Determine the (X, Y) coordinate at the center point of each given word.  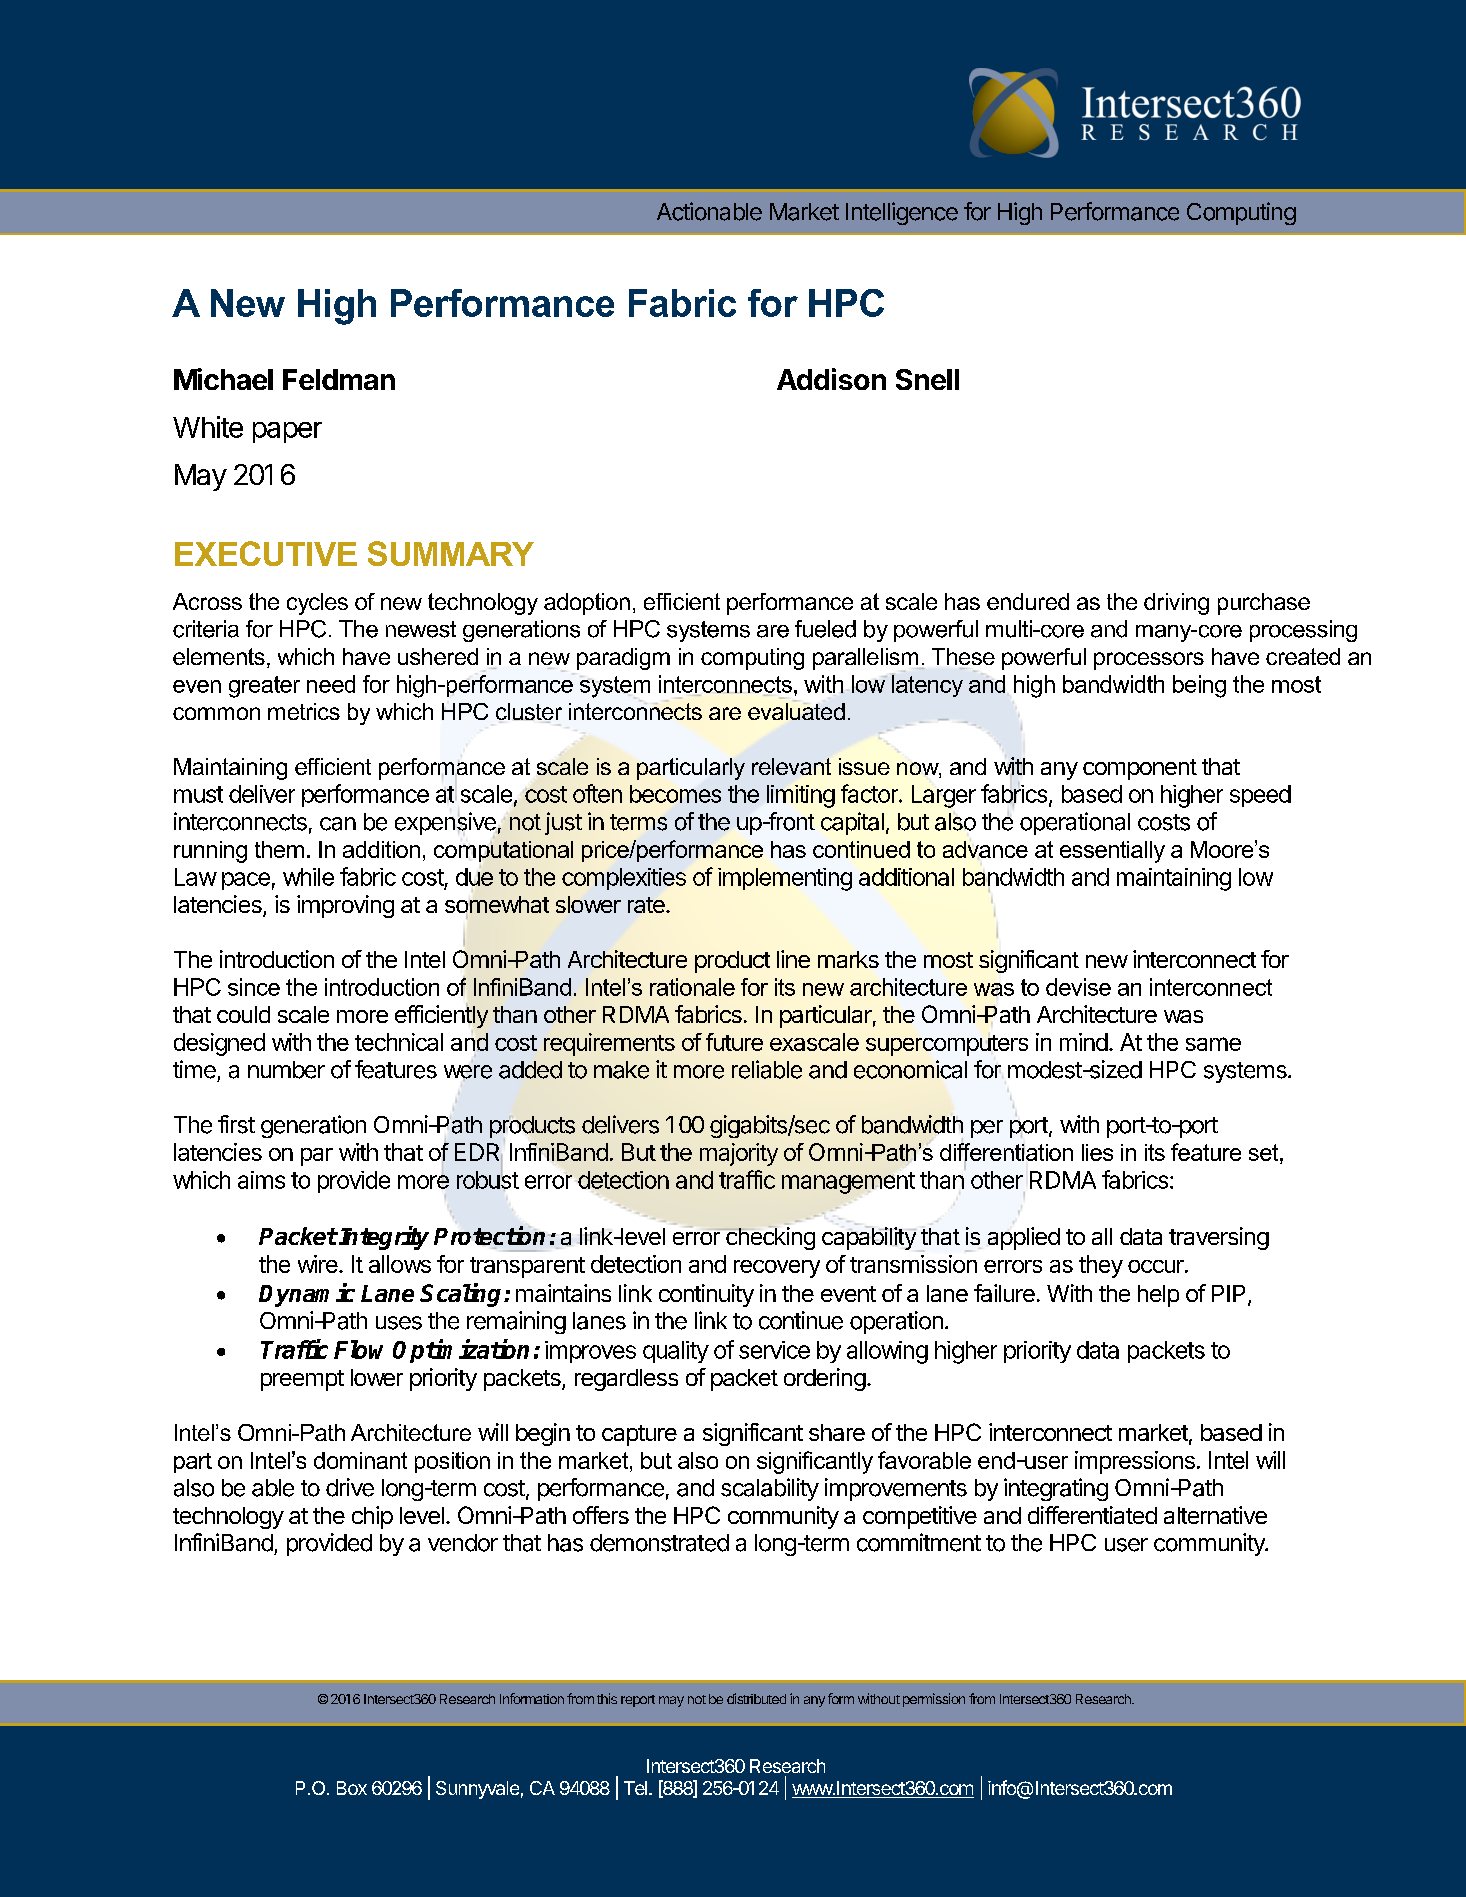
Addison (831, 379)
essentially (1112, 852)
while (308, 877)
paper (287, 432)
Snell (927, 379)
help (1158, 1296)
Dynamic (307, 1295)
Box (352, 1788)
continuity (706, 1295)
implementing (785, 879)
